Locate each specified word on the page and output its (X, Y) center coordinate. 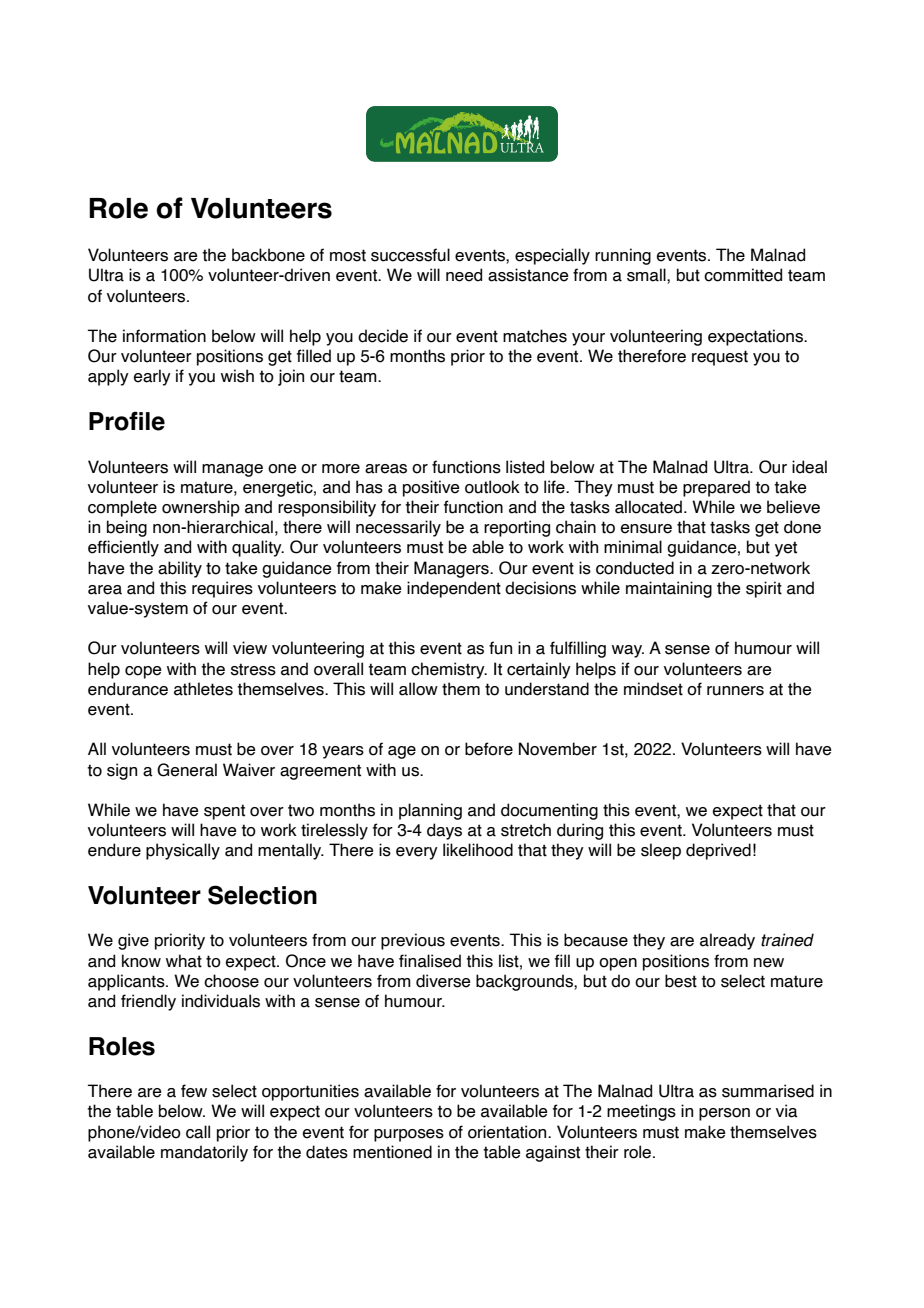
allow (418, 689)
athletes (203, 689)
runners (735, 691)
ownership (201, 508)
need (464, 275)
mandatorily (204, 1153)
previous (413, 941)
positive (431, 488)
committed (743, 275)
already (727, 941)
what (184, 961)
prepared (716, 488)
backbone (268, 255)
